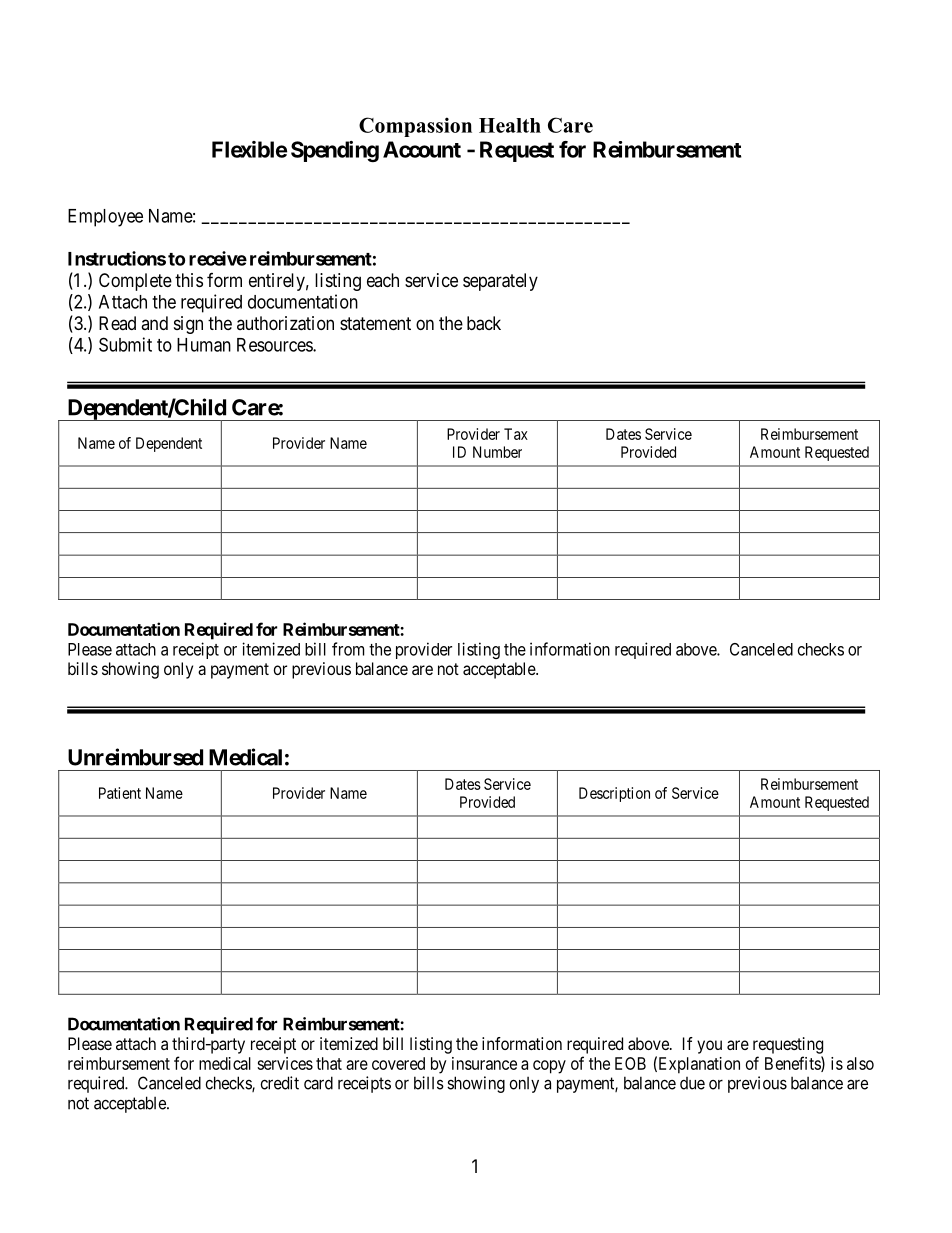 Image resolution: width=952 pixels, height=1233 pixels. What do you see at coordinates (709, 1047) in the document?
I see `you` at bounding box center [709, 1047].
